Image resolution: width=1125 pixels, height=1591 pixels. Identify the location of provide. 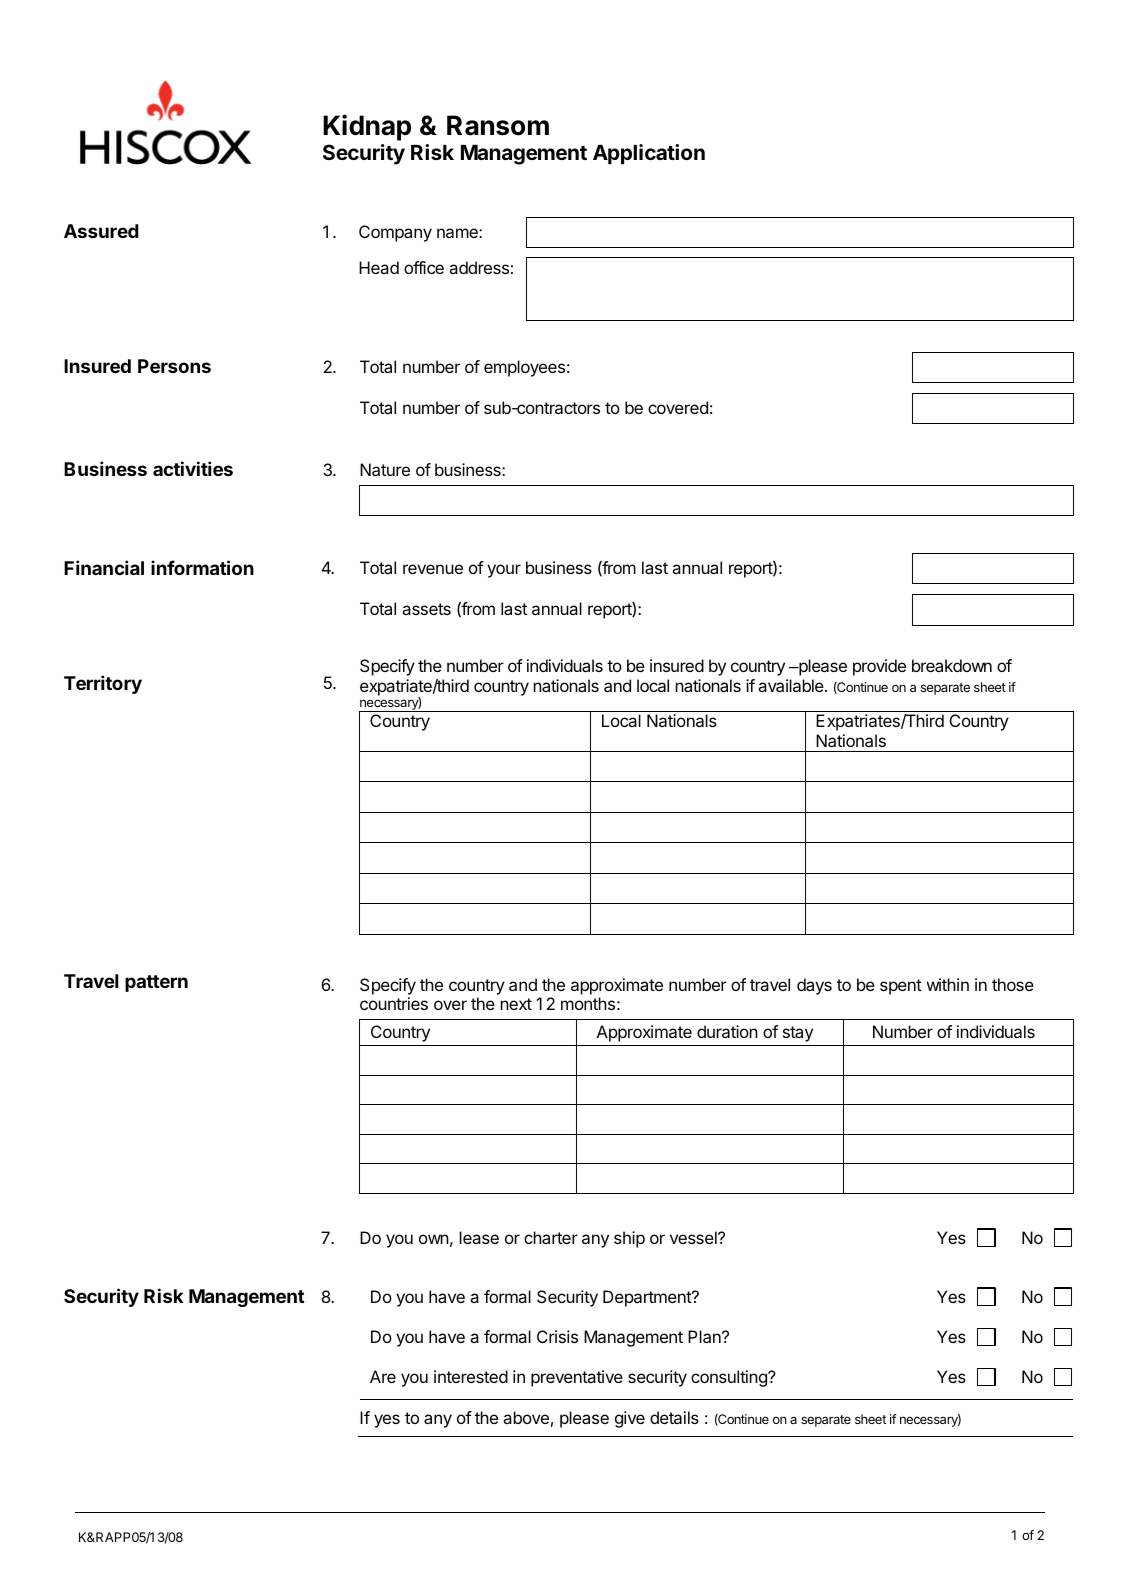
(879, 667).
